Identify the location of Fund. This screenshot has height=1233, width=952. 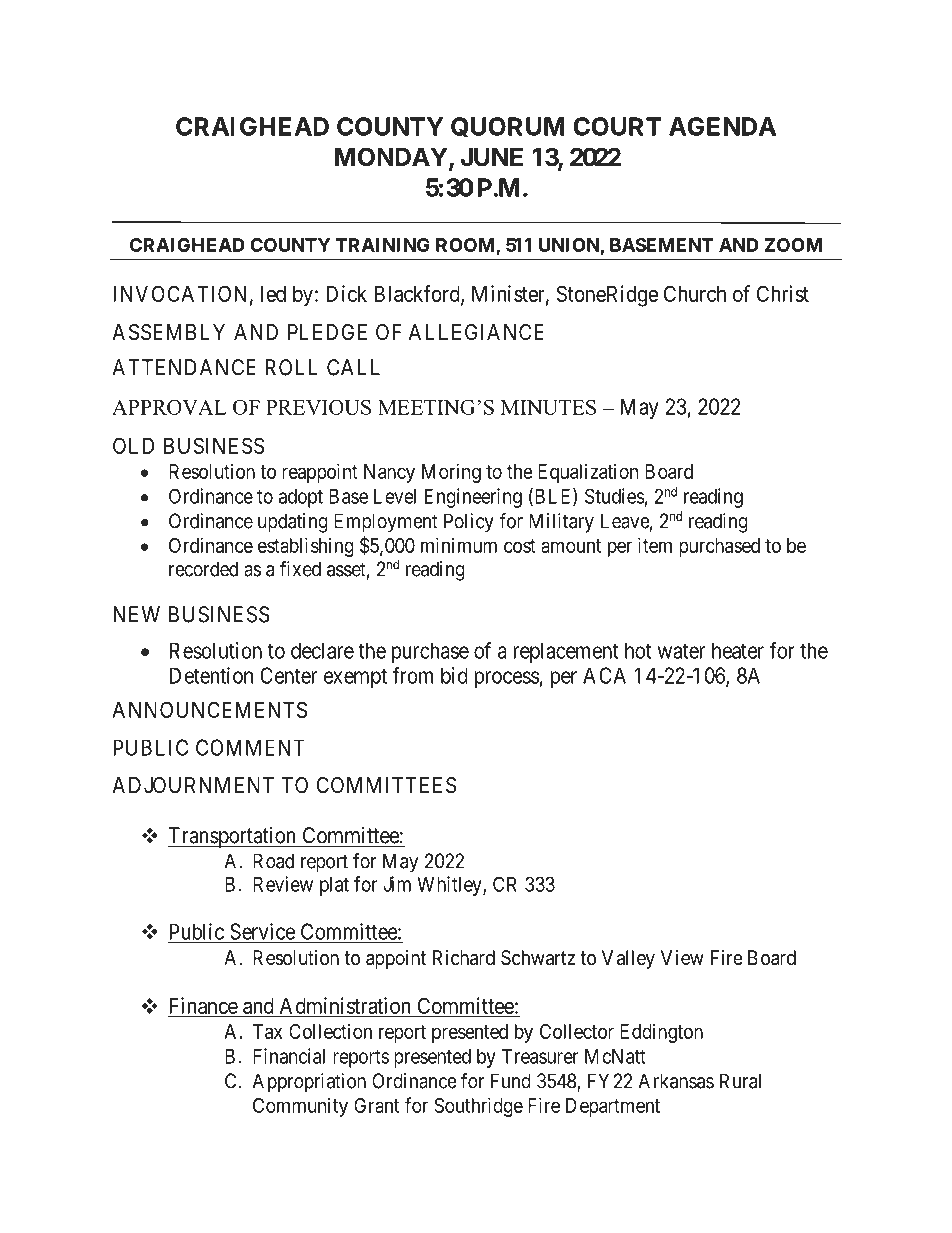
(511, 1081).
